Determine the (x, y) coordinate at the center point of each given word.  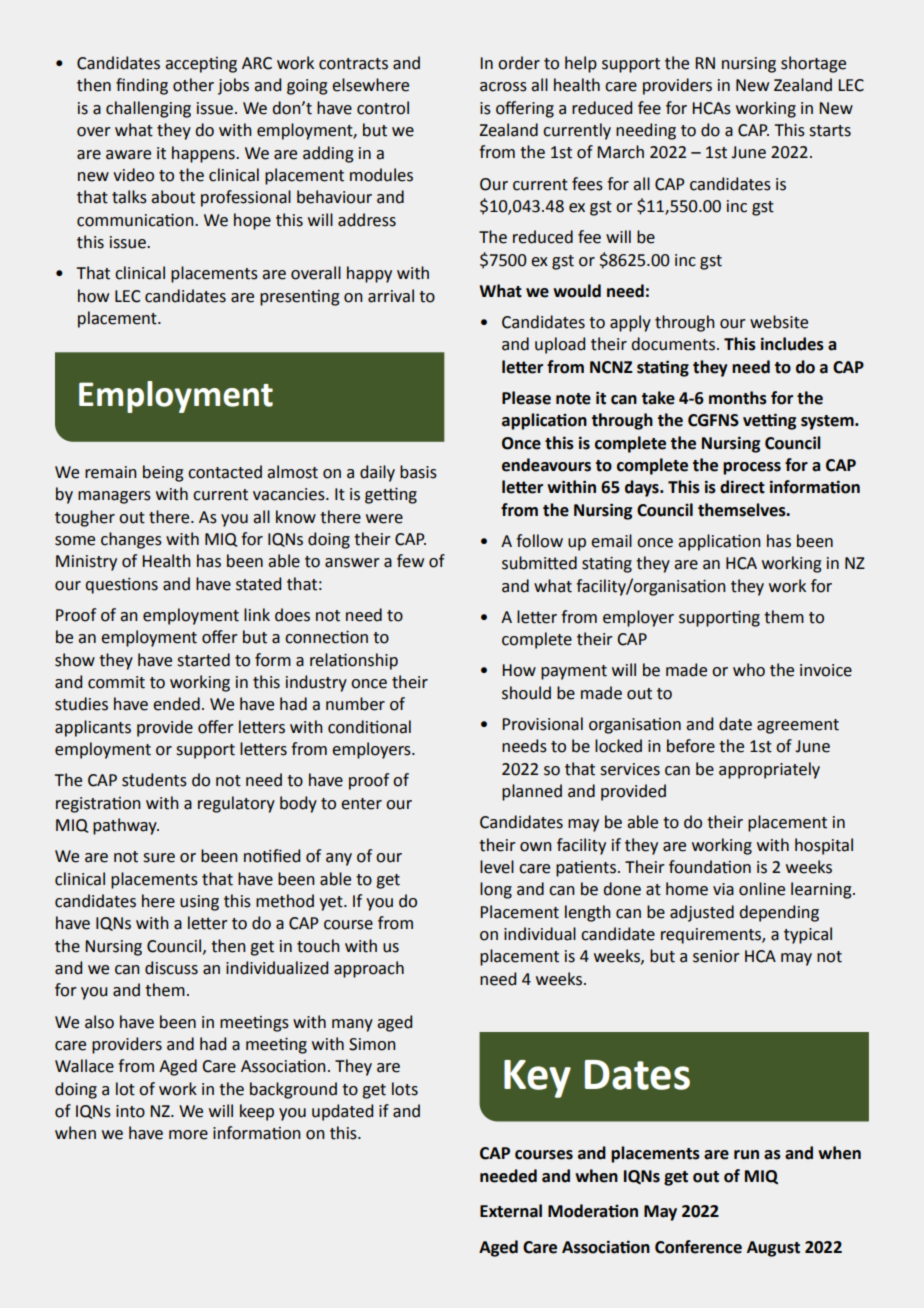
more (188, 1135)
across (503, 87)
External (511, 1211)
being (163, 473)
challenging (148, 109)
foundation (710, 867)
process (752, 468)
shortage (813, 64)
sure (159, 858)
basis (418, 472)
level (497, 867)
